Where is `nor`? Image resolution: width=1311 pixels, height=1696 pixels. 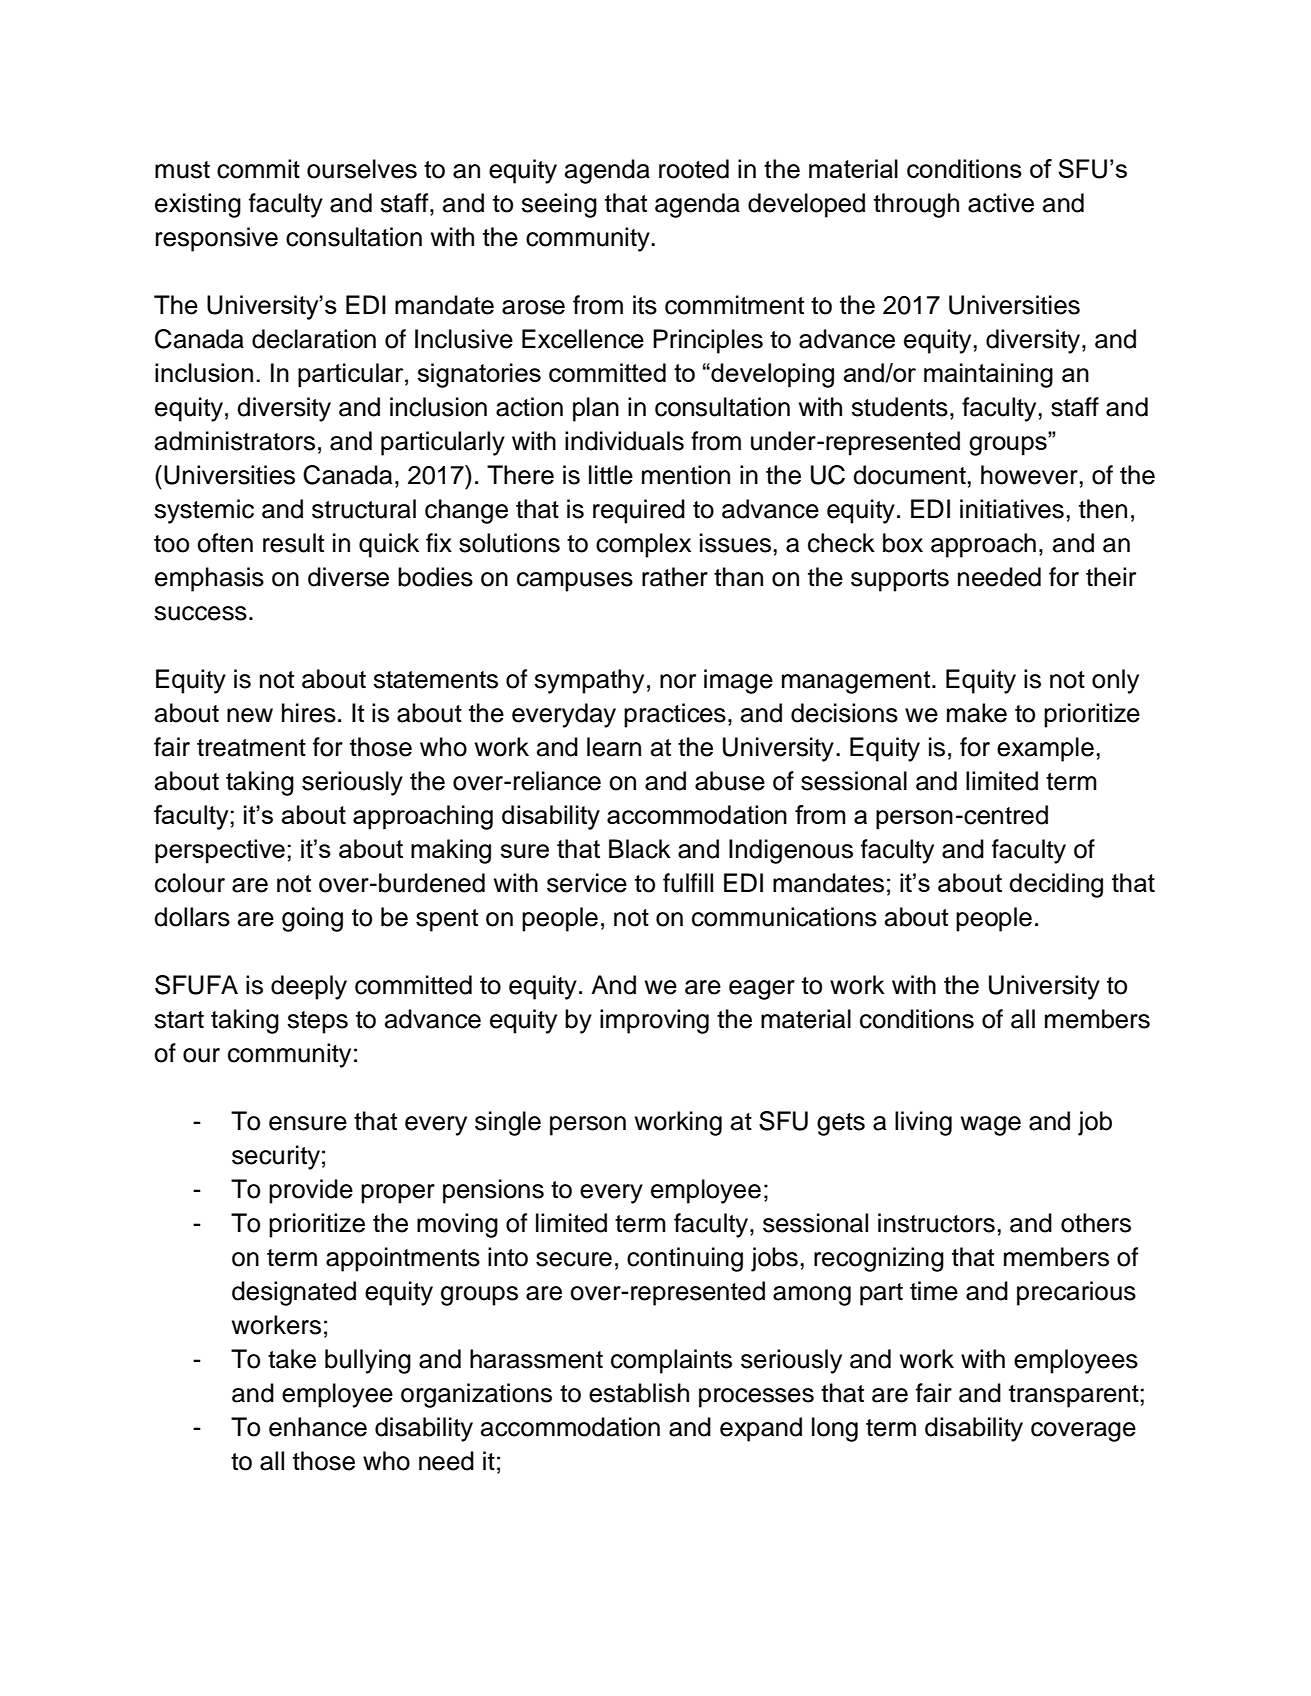
nor is located at coordinates (678, 681).
